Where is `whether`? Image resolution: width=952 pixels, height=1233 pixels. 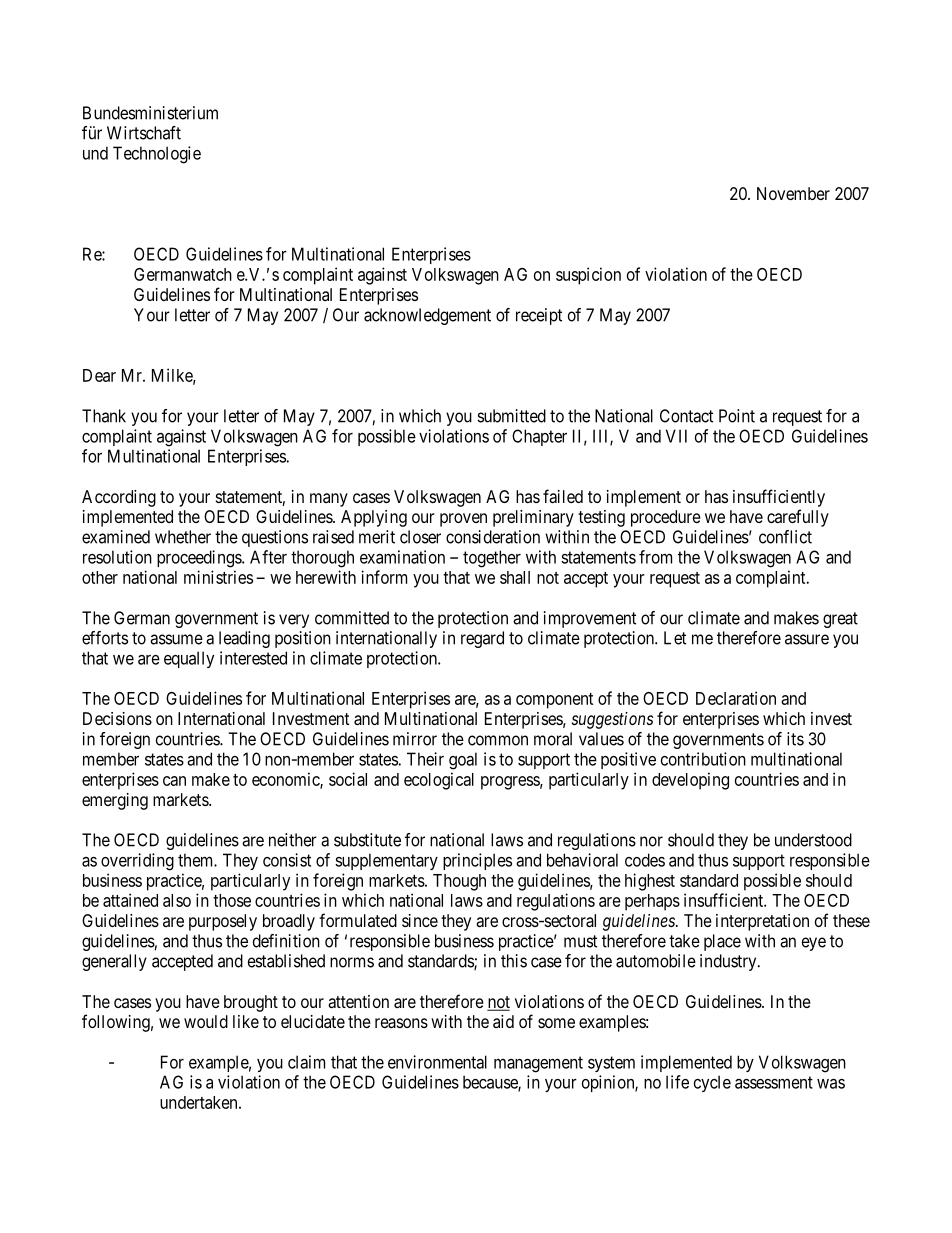
whether is located at coordinates (183, 537).
